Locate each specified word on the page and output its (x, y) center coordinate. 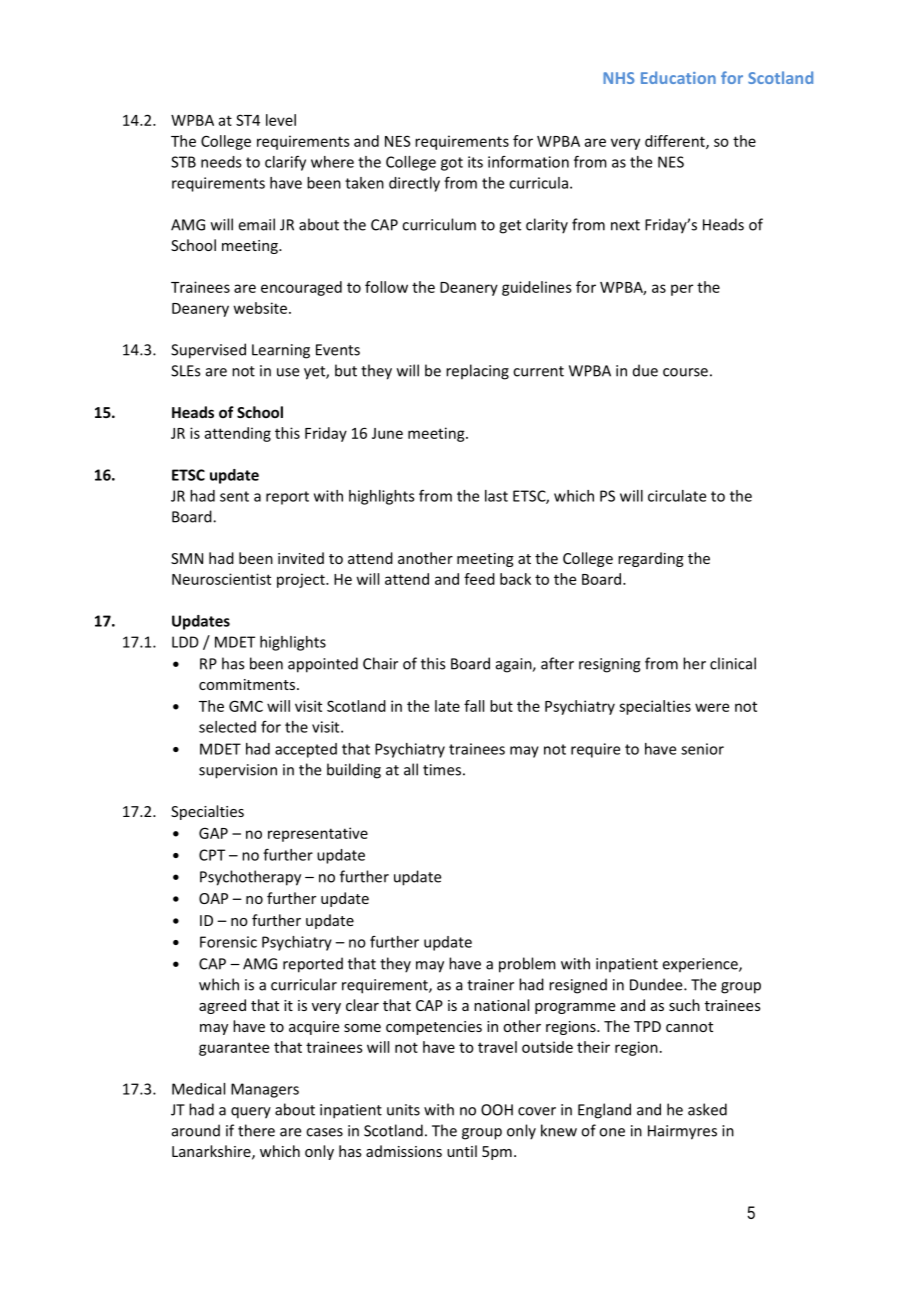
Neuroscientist (221, 579)
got (452, 164)
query (251, 1113)
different (676, 142)
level (281, 120)
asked (707, 1109)
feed (479, 579)
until (462, 1151)
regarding (651, 559)
